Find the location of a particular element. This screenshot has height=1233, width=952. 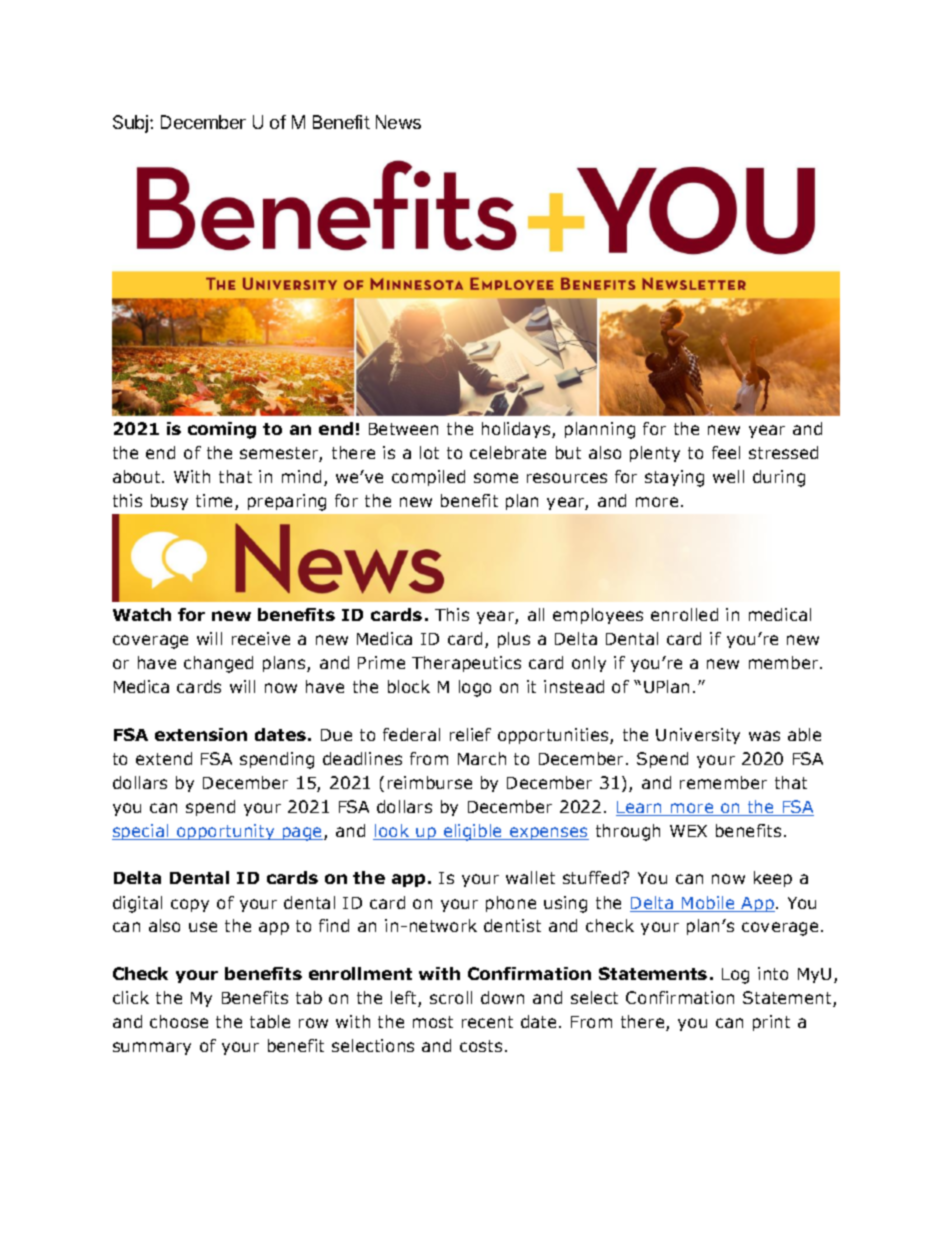

enrolled is located at coordinates (684, 614).
